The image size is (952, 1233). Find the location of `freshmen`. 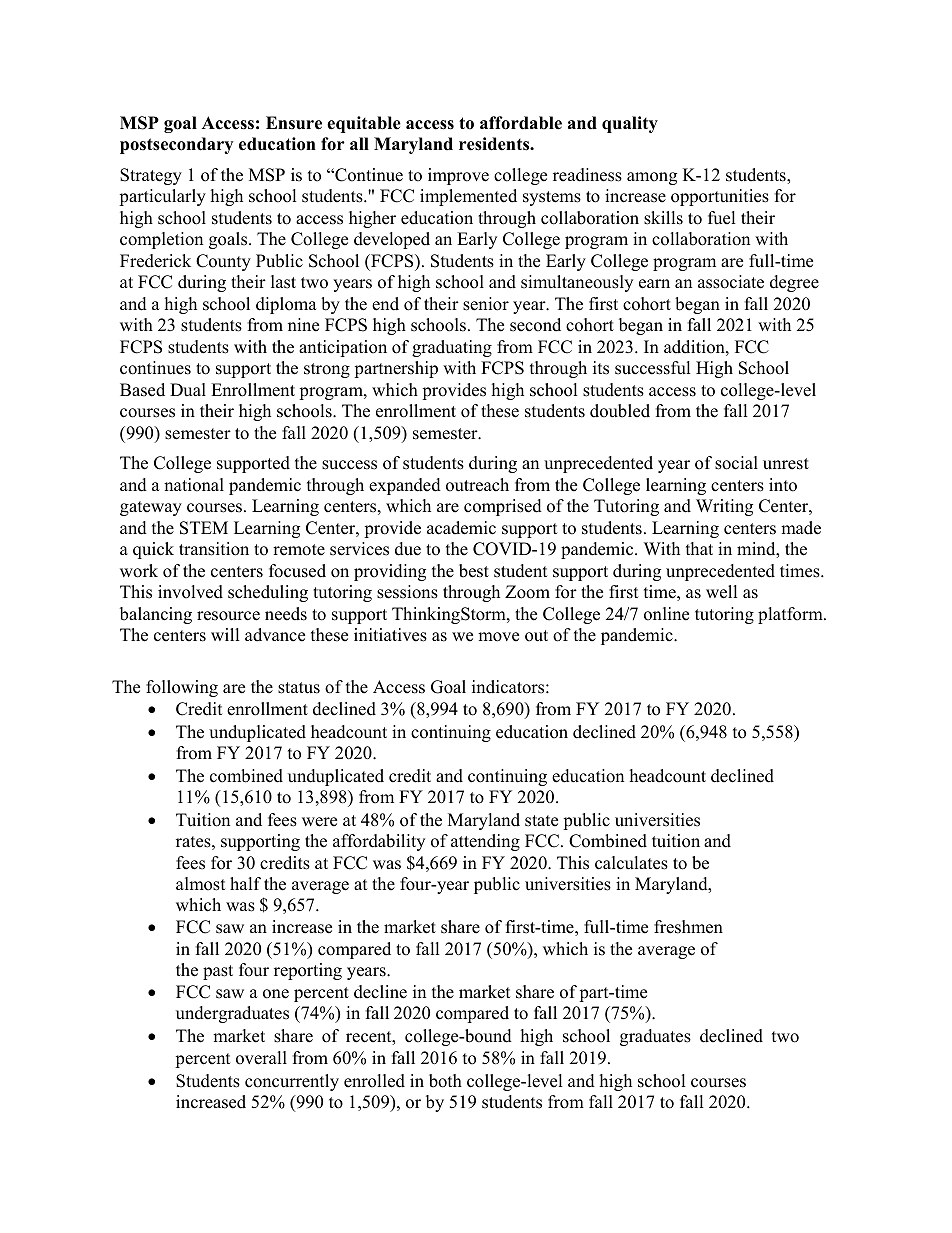

freshmen is located at coordinates (688, 927).
